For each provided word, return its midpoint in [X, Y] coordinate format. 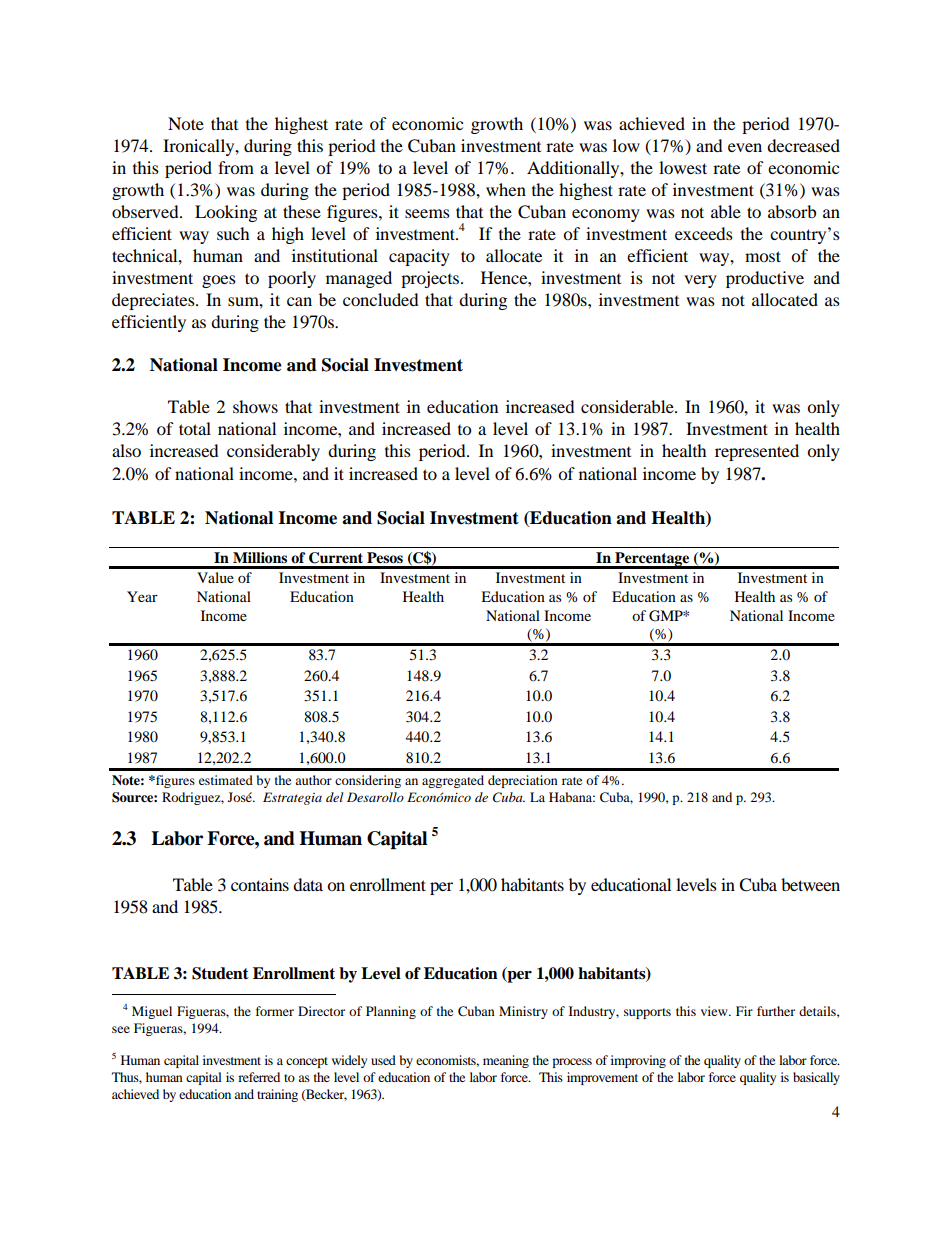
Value [215, 577]
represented [757, 452]
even [745, 147]
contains [260, 884]
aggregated [453, 781]
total [195, 428]
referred [259, 1077]
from [236, 167]
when [506, 189]
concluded [381, 299]
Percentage [652, 560]
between [810, 884]
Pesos [385, 557]
